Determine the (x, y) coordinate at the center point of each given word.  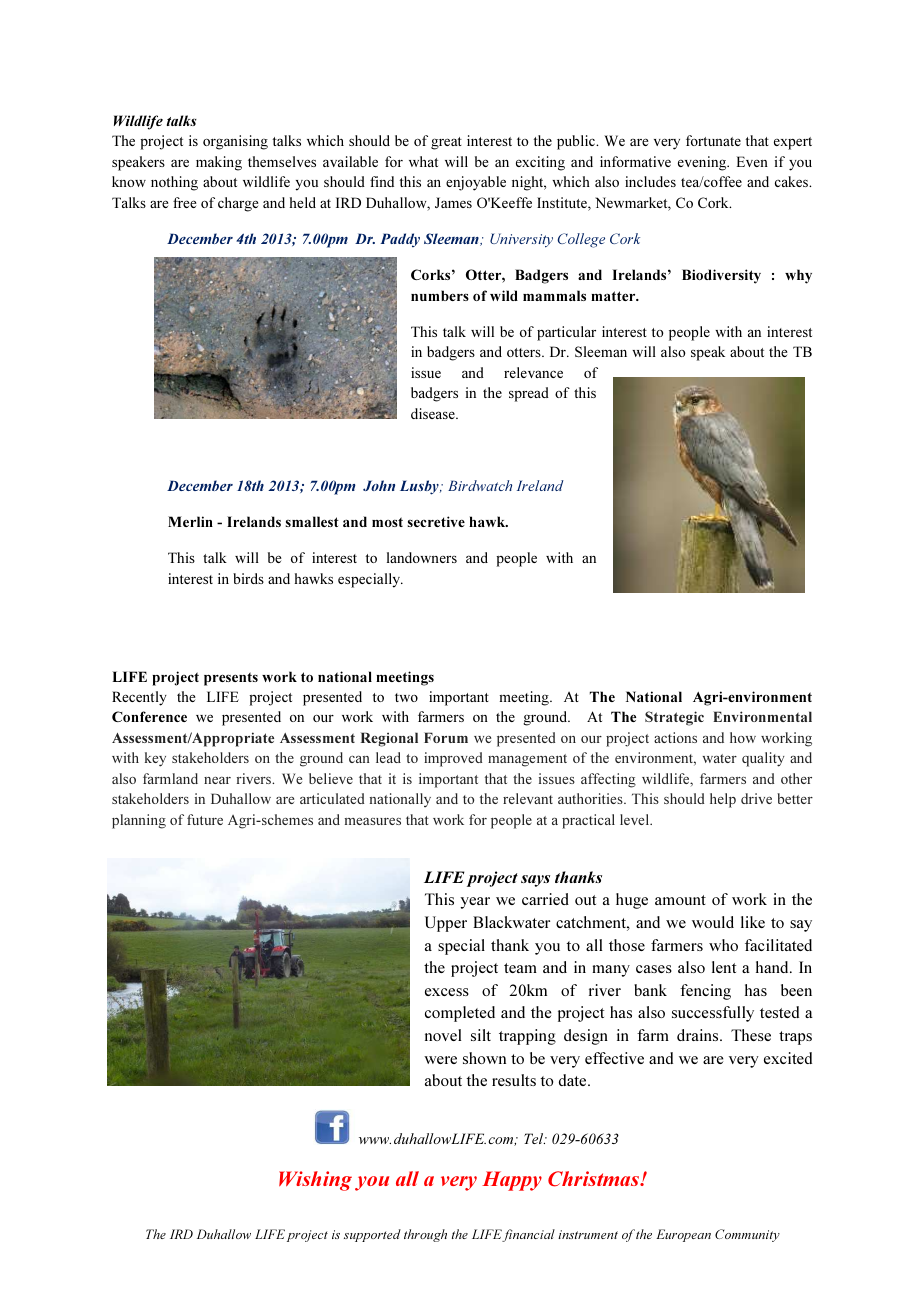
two (406, 697)
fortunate (713, 140)
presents (231, 679)
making (219, 163)
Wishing (315, 1181)
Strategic (674, 718)
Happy (512, 1181)
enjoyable (476, 183)
